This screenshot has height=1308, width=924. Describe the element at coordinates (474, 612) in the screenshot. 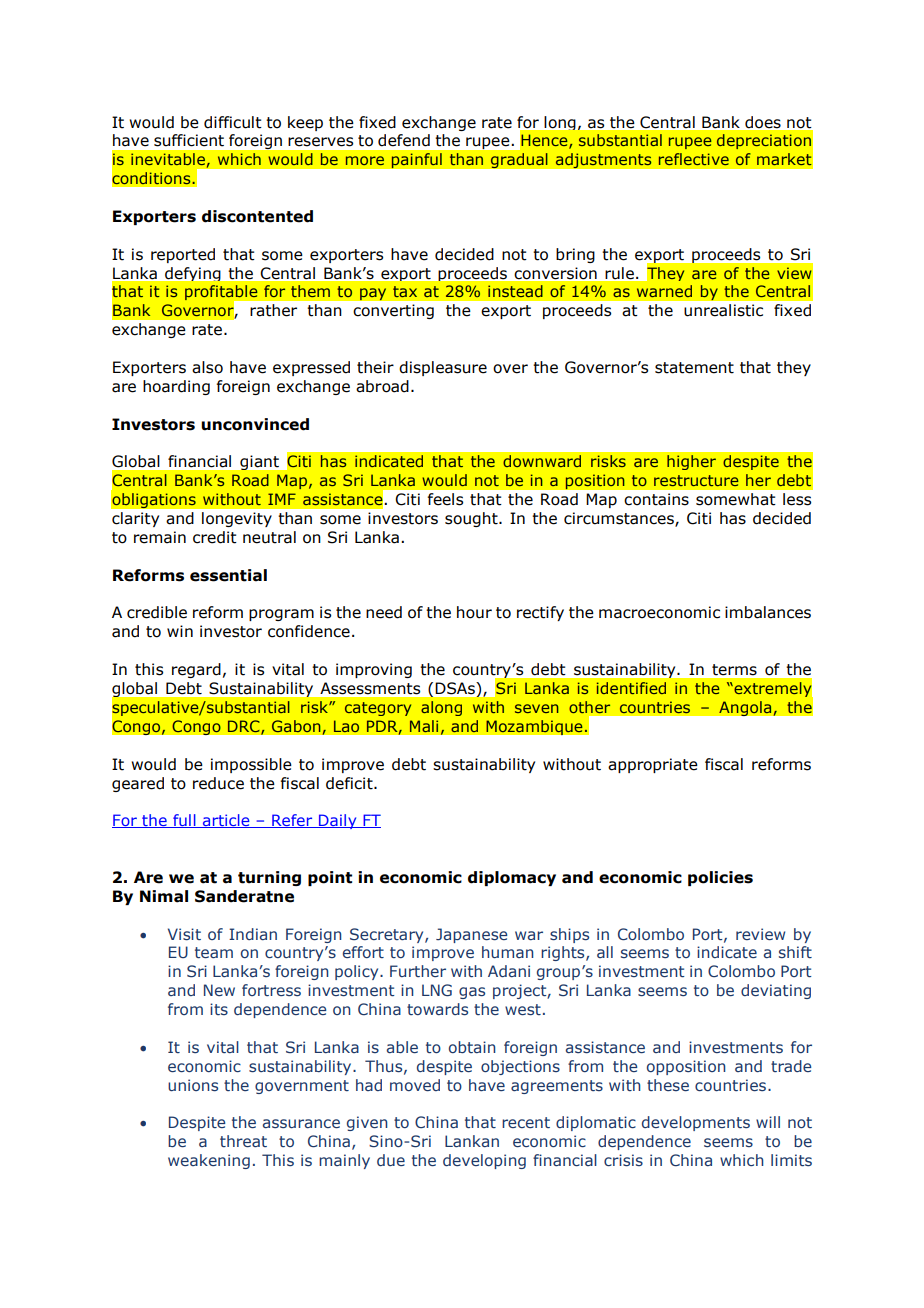

I see `hour` at that location.
